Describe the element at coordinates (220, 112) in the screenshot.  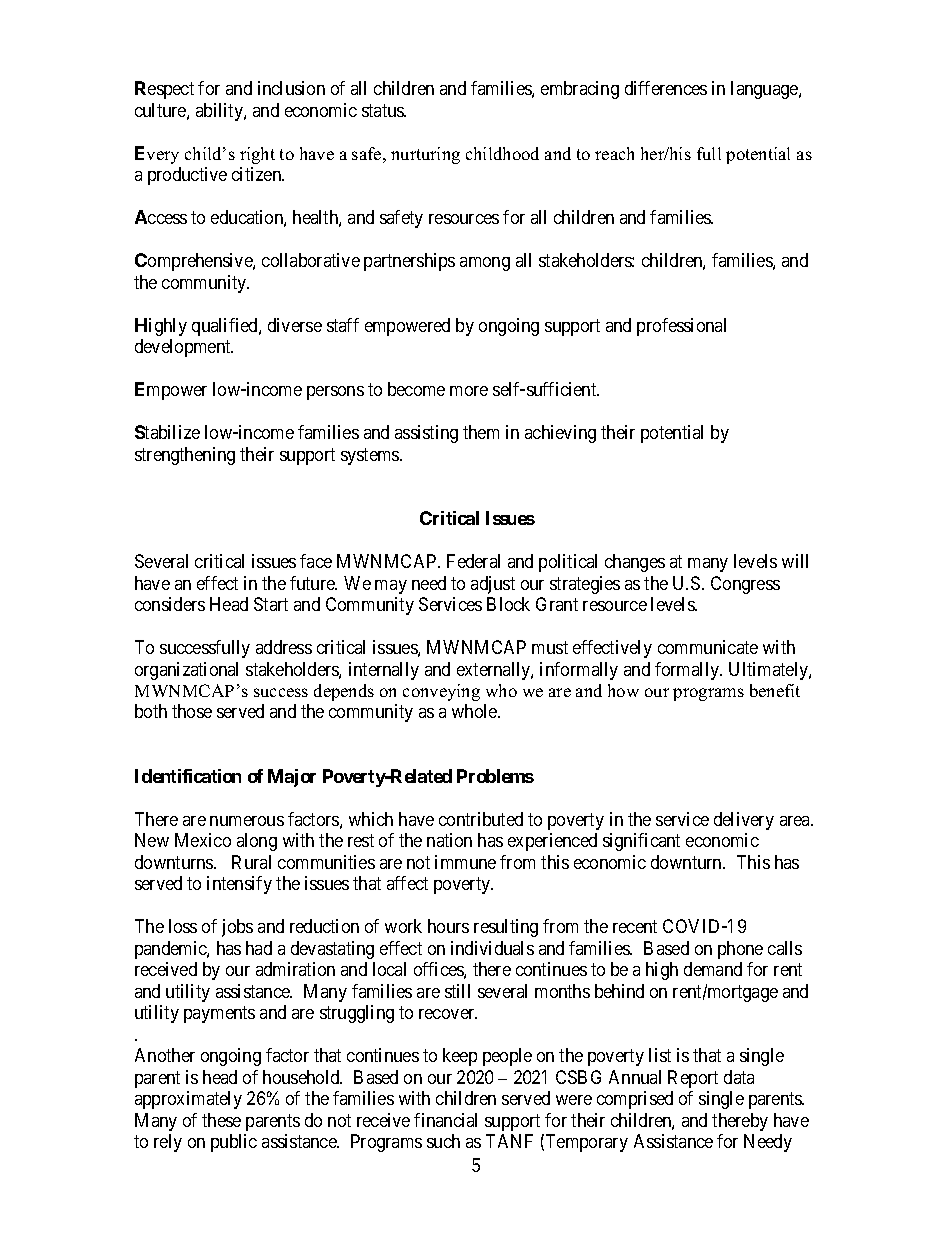
I see `ability` at that location.
